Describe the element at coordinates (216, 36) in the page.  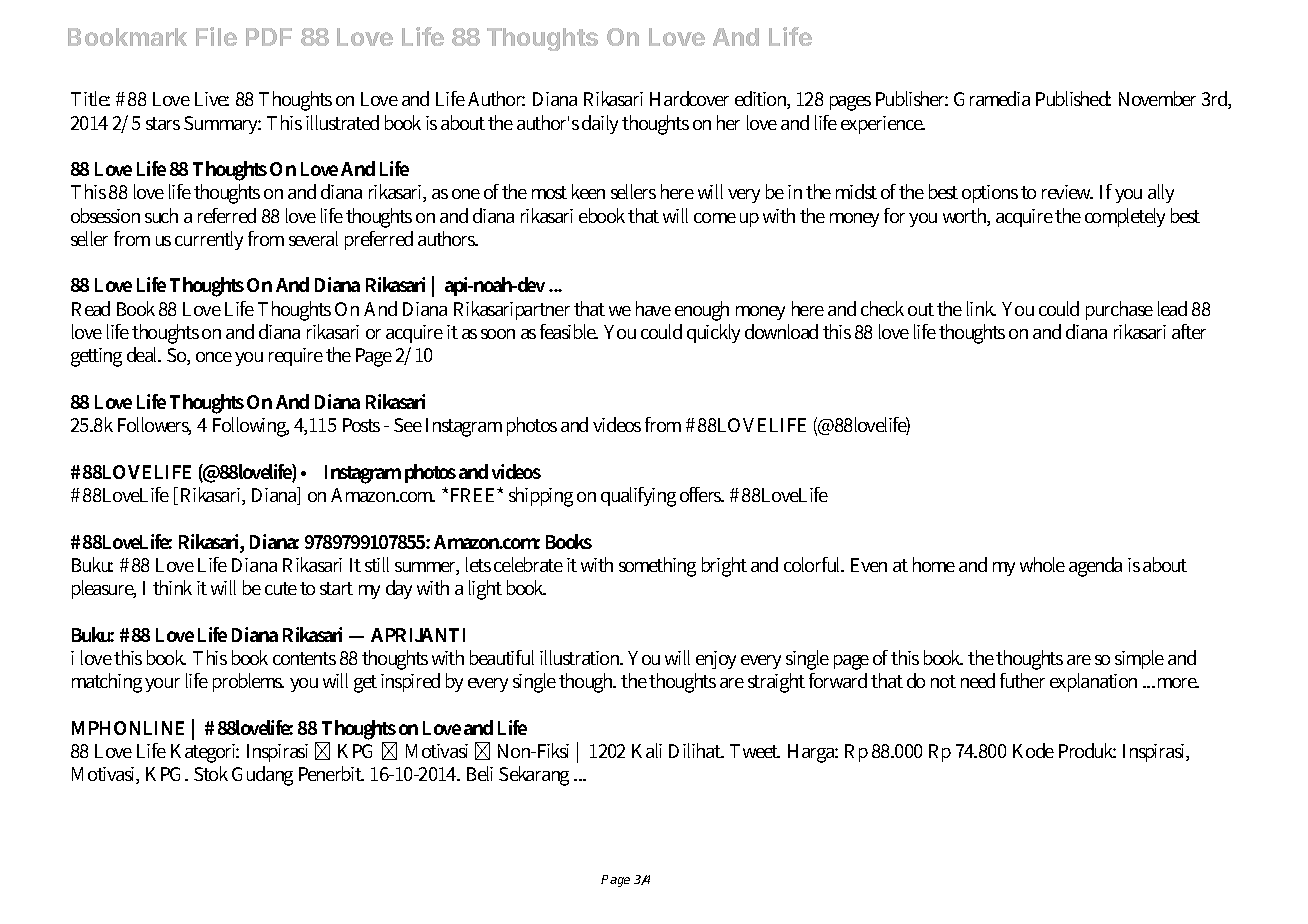
I see `File` at that location.
